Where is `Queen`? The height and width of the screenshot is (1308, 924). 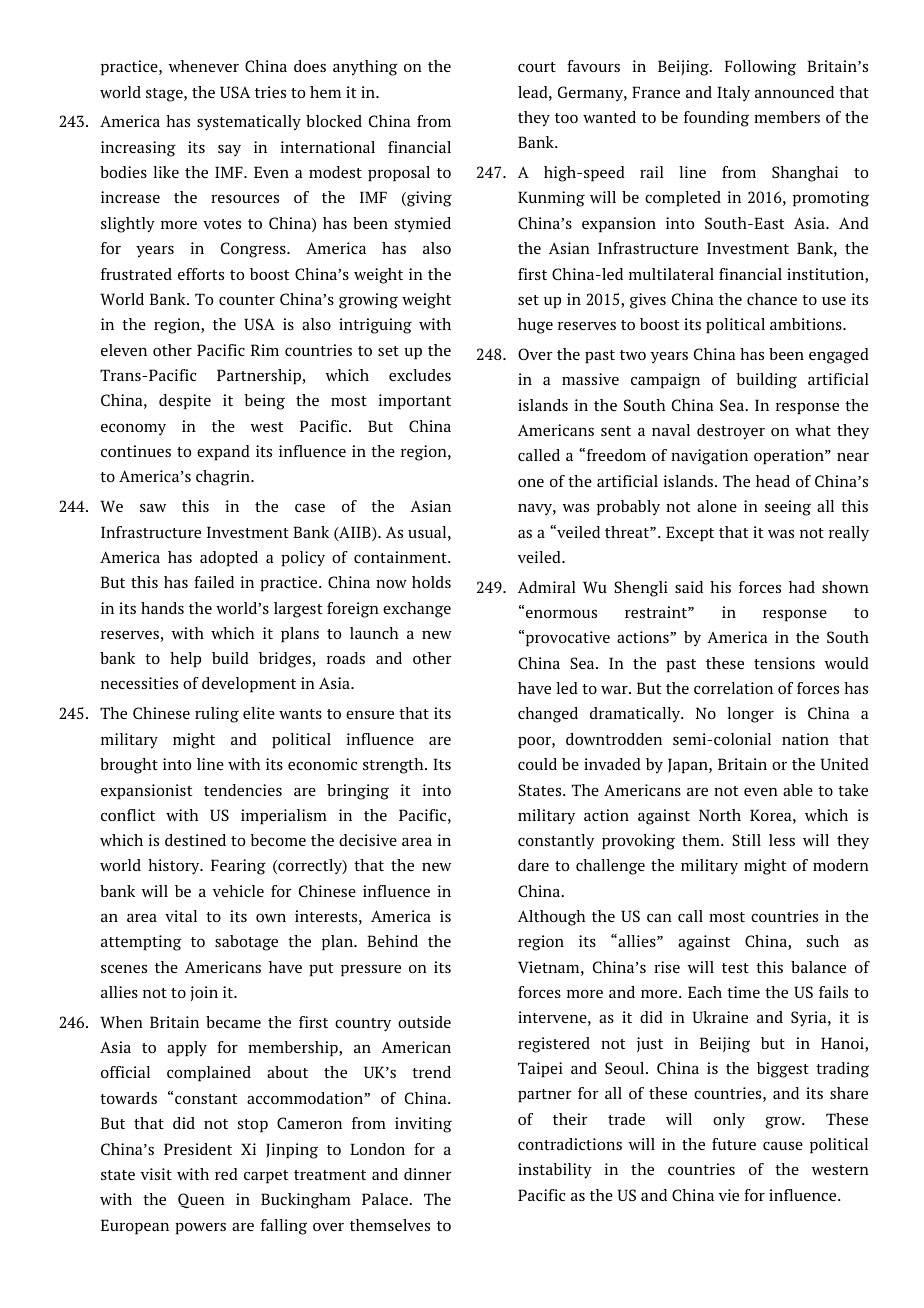
Queen is located at coordinates (201, 1200).
